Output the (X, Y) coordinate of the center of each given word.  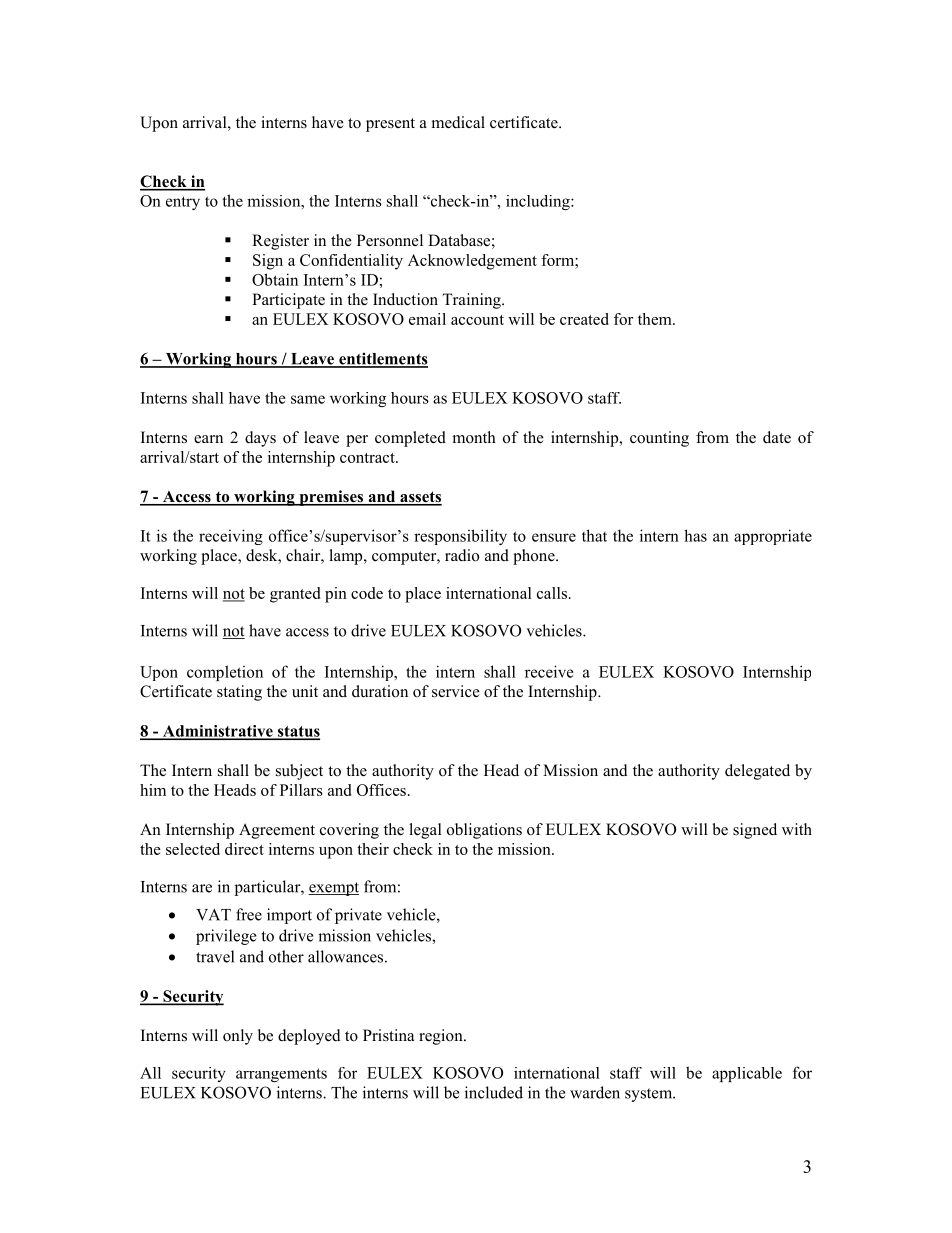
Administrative (217, 732)
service (456, 691)
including (539, 202)
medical (458, 122)
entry (183, 203)
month (474, 437)
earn (208, 439)
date (777, 437)
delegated (757, 772)
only (238, 1037)
